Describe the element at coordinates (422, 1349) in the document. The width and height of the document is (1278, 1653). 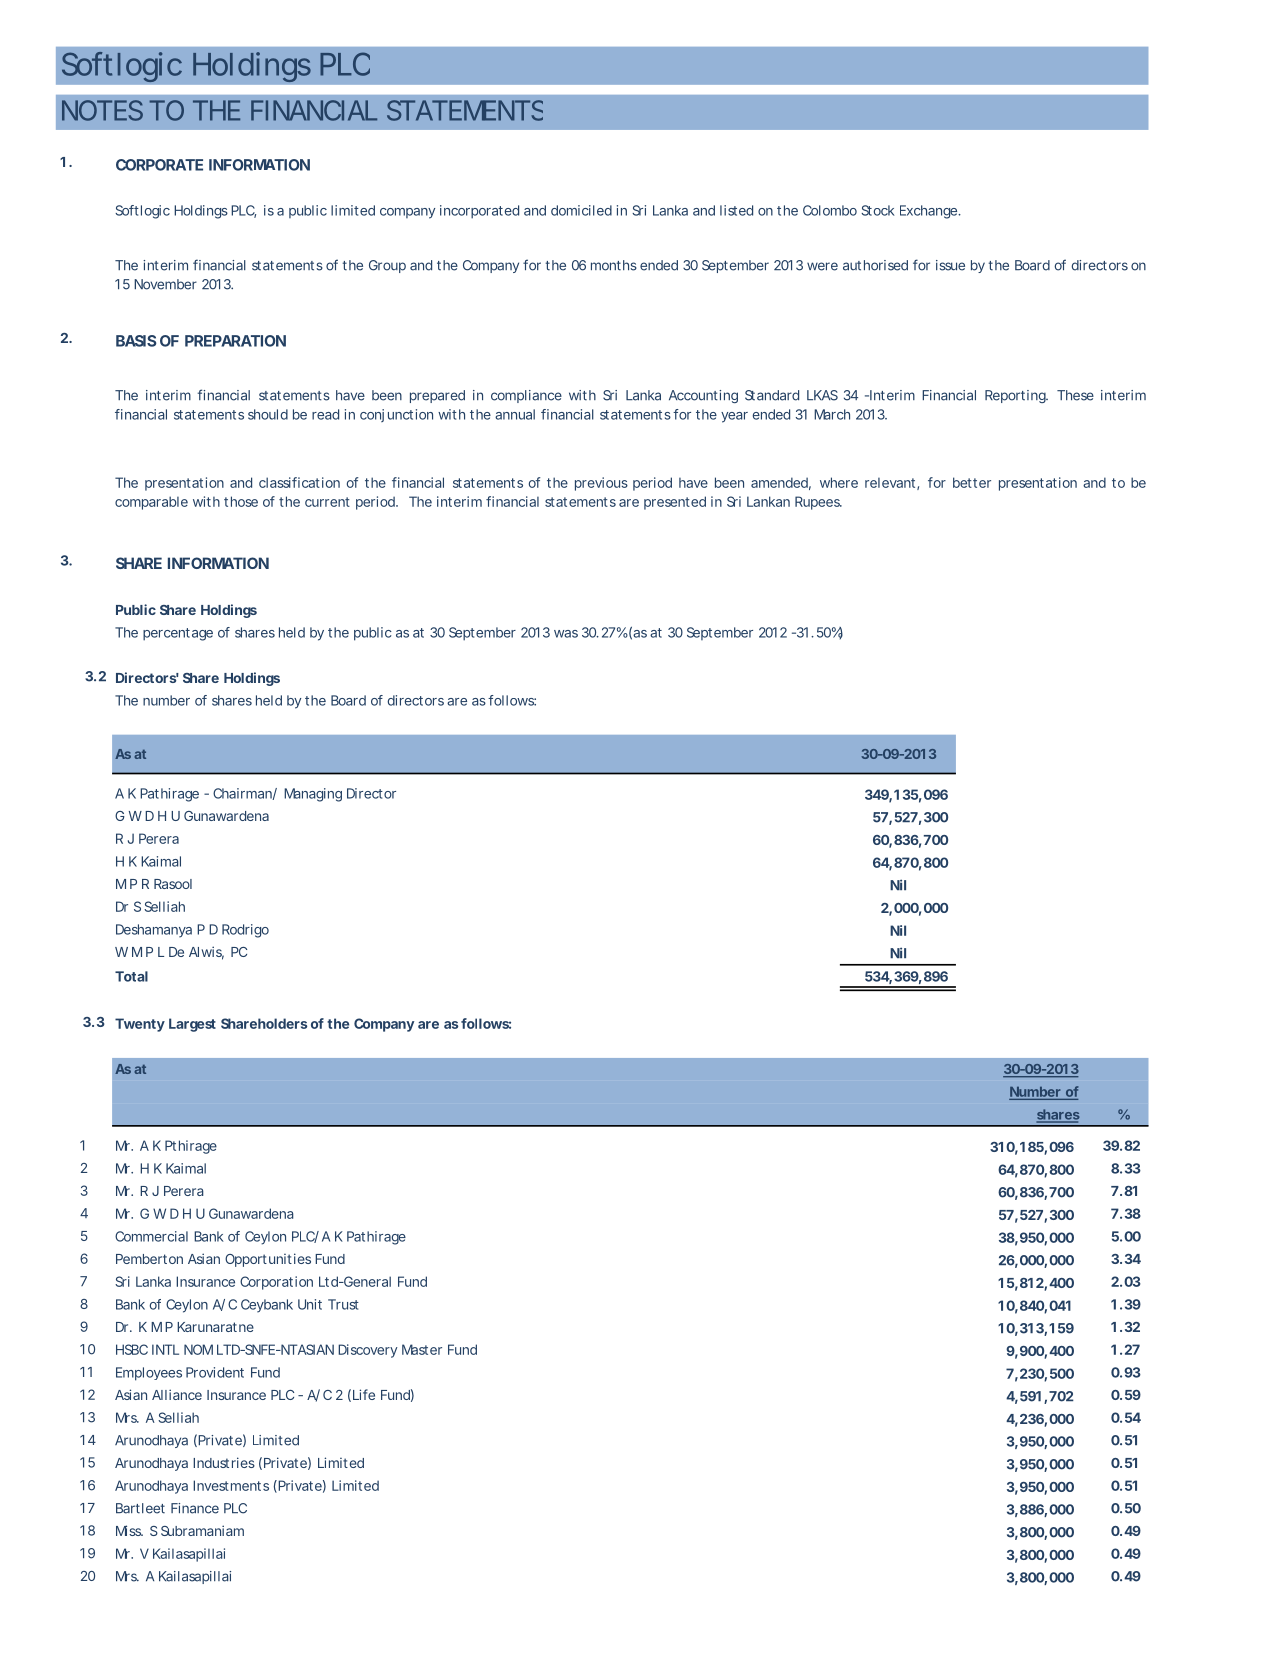
I see `Master` at that location.
